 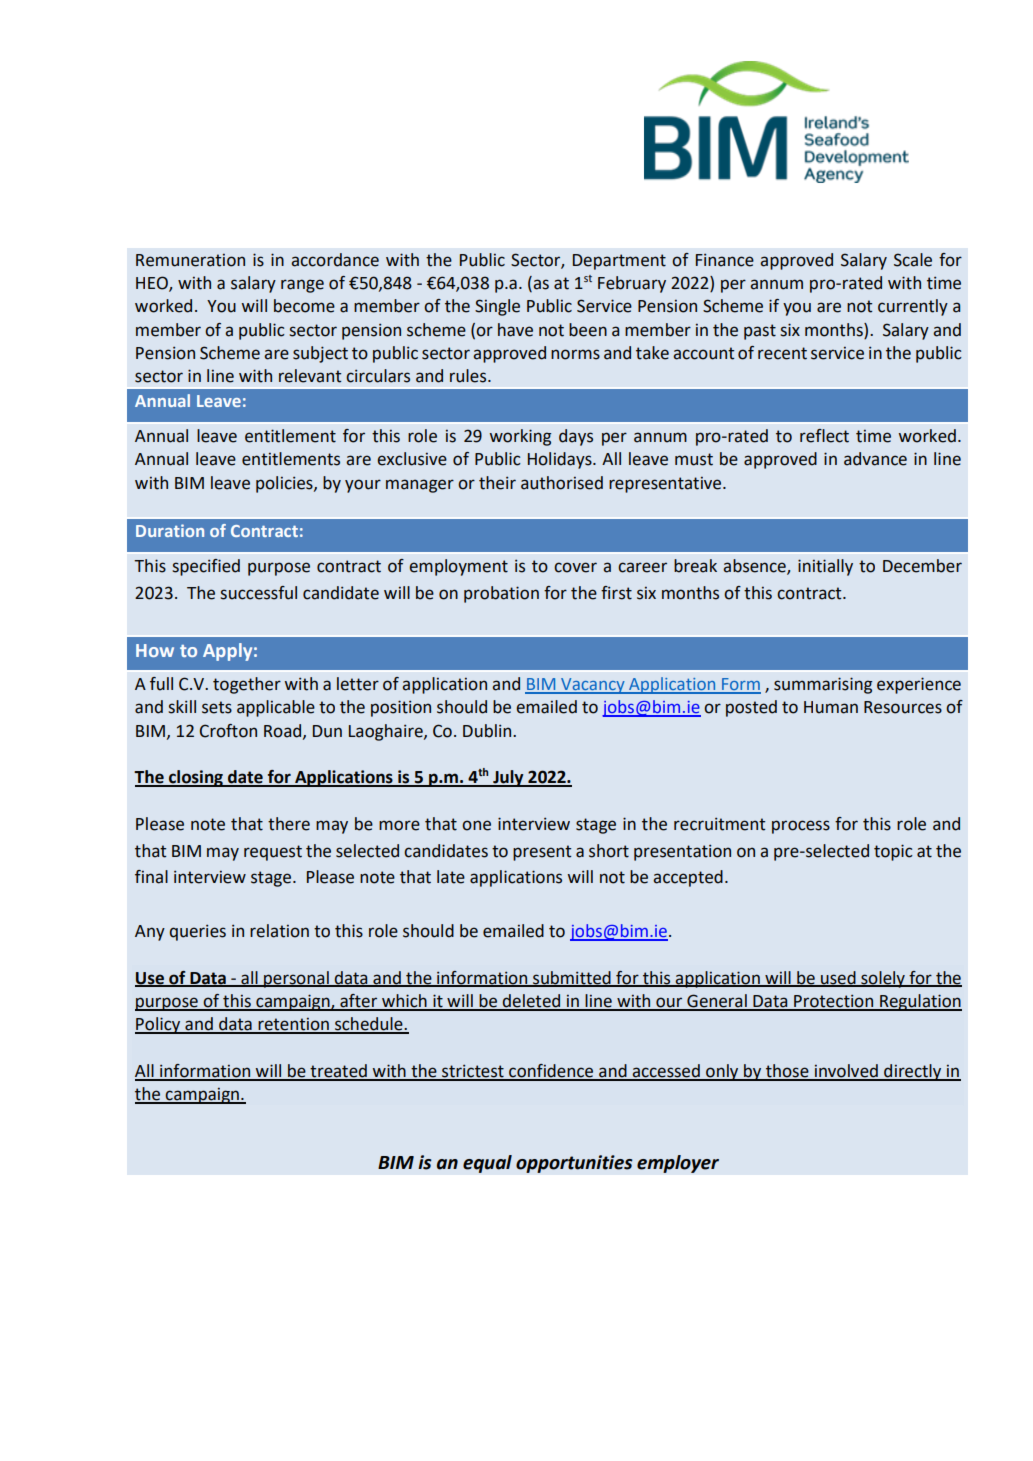 I want to click on advance, so click(x=875, y=459).
